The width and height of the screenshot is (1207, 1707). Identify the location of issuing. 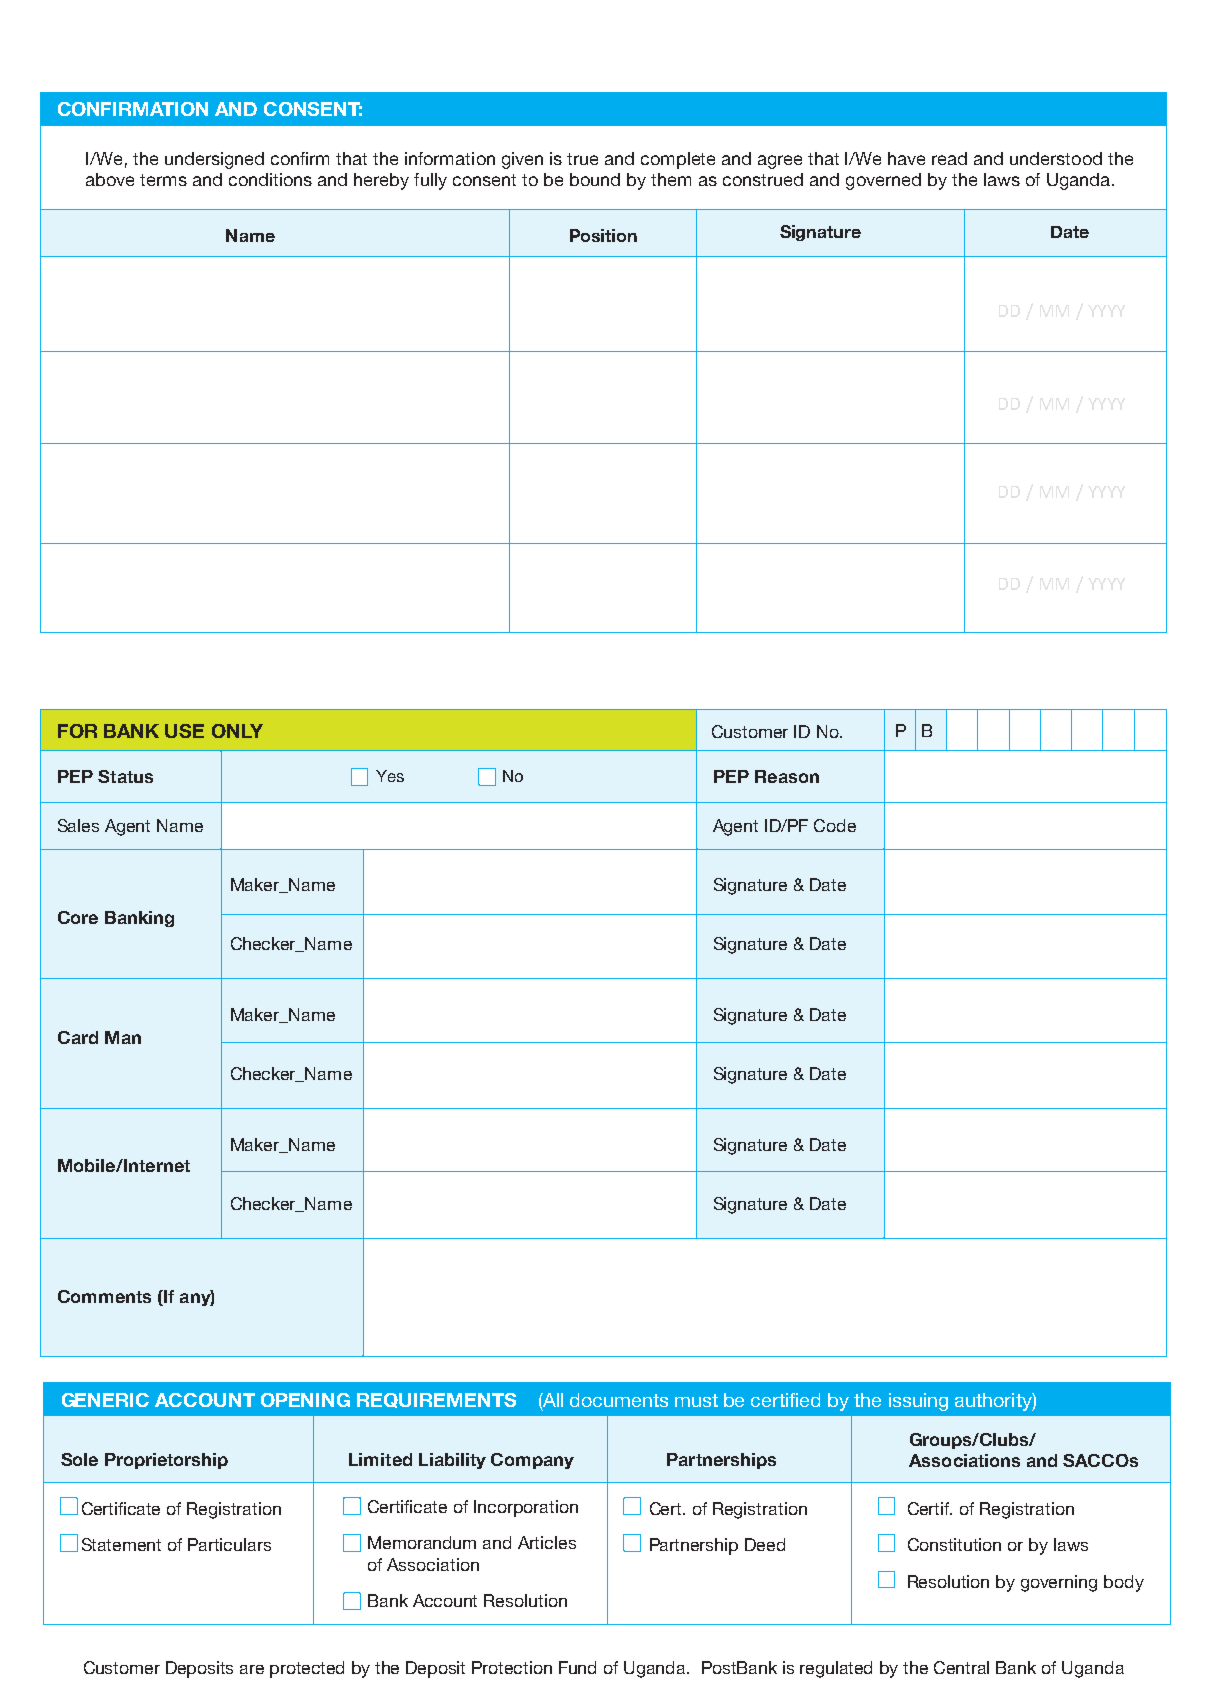
(918, 1402).
